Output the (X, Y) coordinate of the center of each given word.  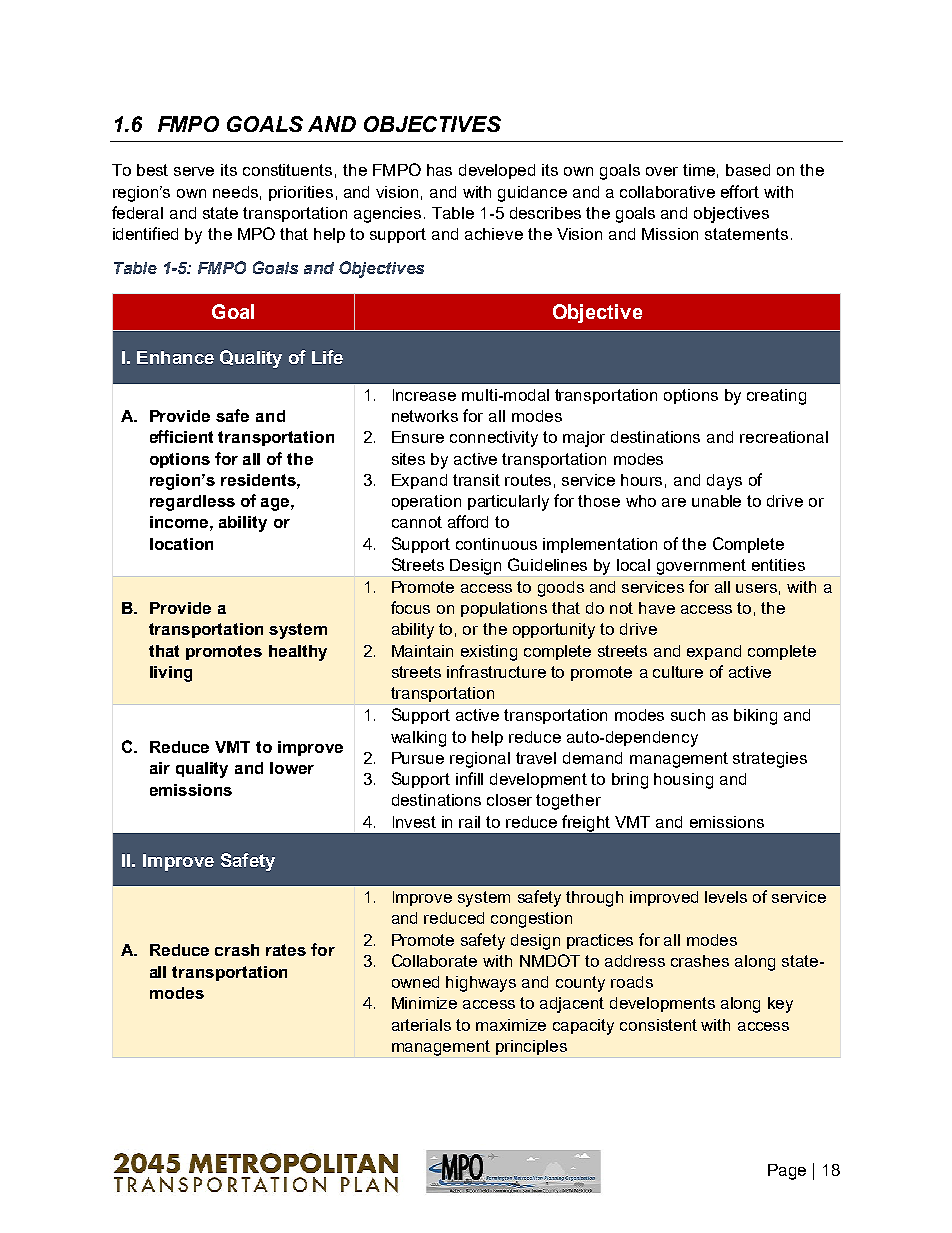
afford (468, 521)
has (439, 170)
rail (469, 822)
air (160, 768)
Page (787, 1172)
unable (716, 501)
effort (740, 191)
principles (531, 1047)
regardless (192, 503)
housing (683, 781)
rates (286, 950)
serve (194, 171)
